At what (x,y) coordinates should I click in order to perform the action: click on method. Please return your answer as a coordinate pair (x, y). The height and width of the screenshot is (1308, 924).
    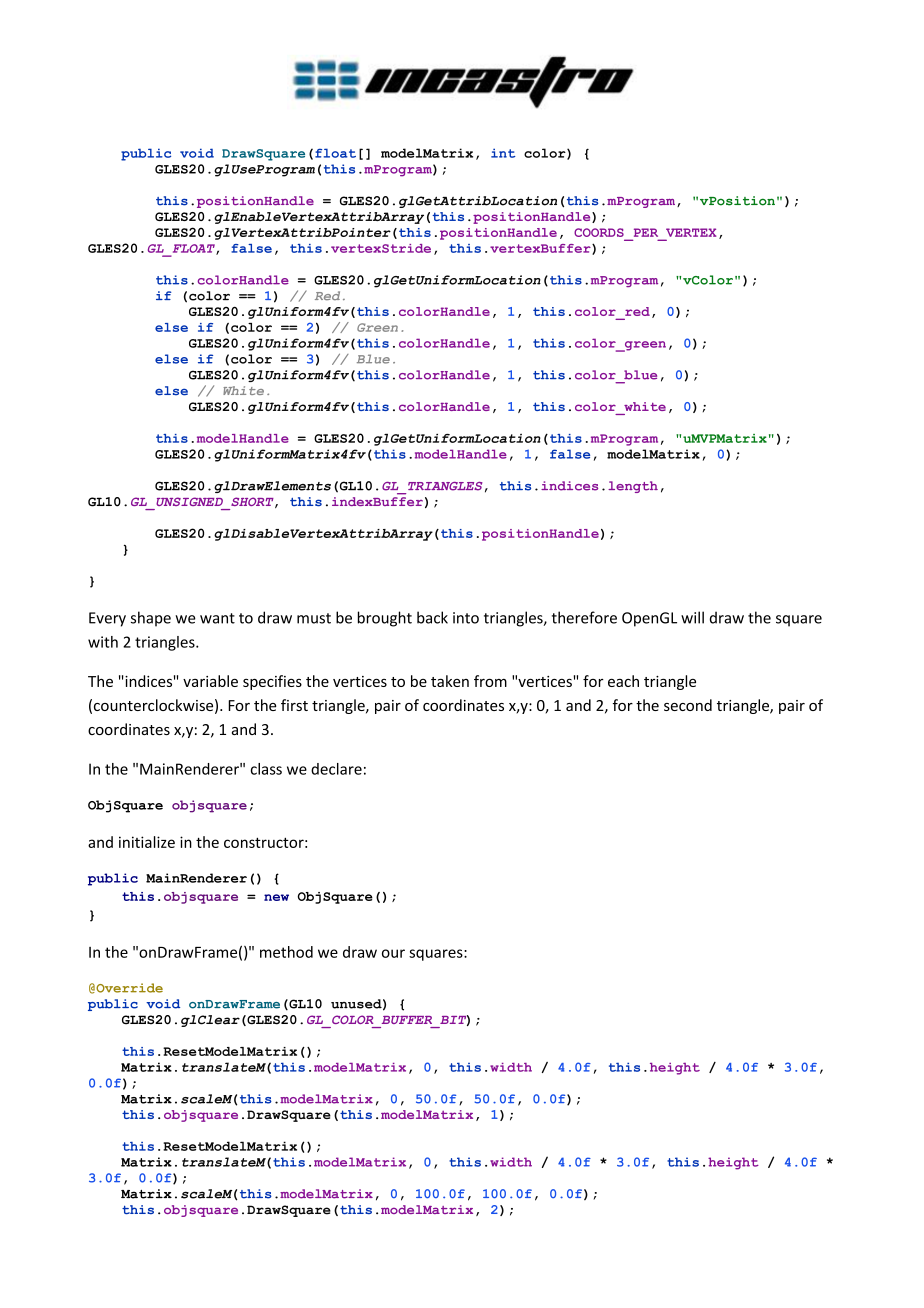
    Looking at the image, I should click on (286, 952).
